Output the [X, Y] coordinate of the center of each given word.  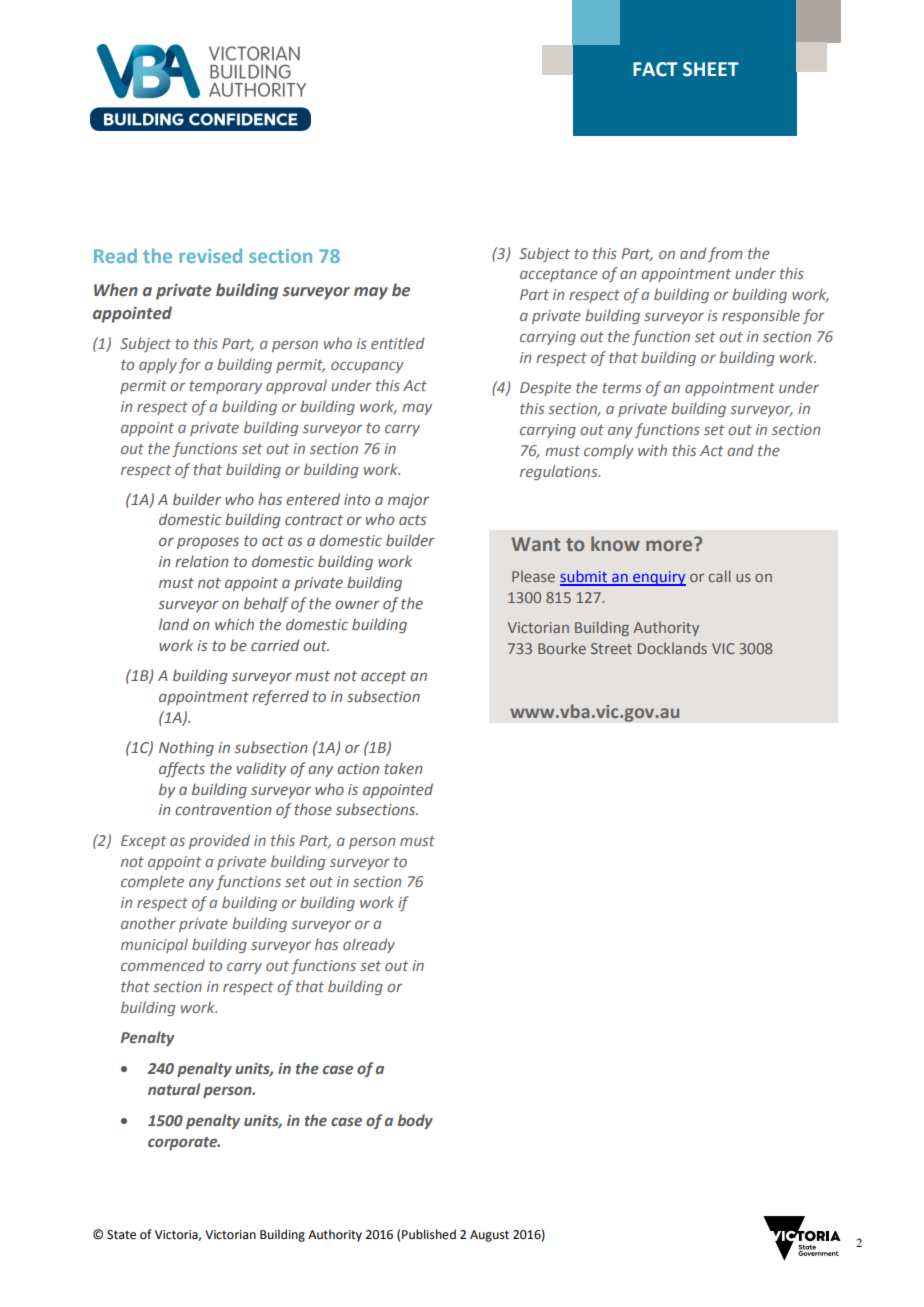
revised [210, 255]
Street [611, 648]
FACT [655, 69]
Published [429, 1234]
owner [357, 604]
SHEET [711, 69]
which [234, 624]
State [121, 1235]
